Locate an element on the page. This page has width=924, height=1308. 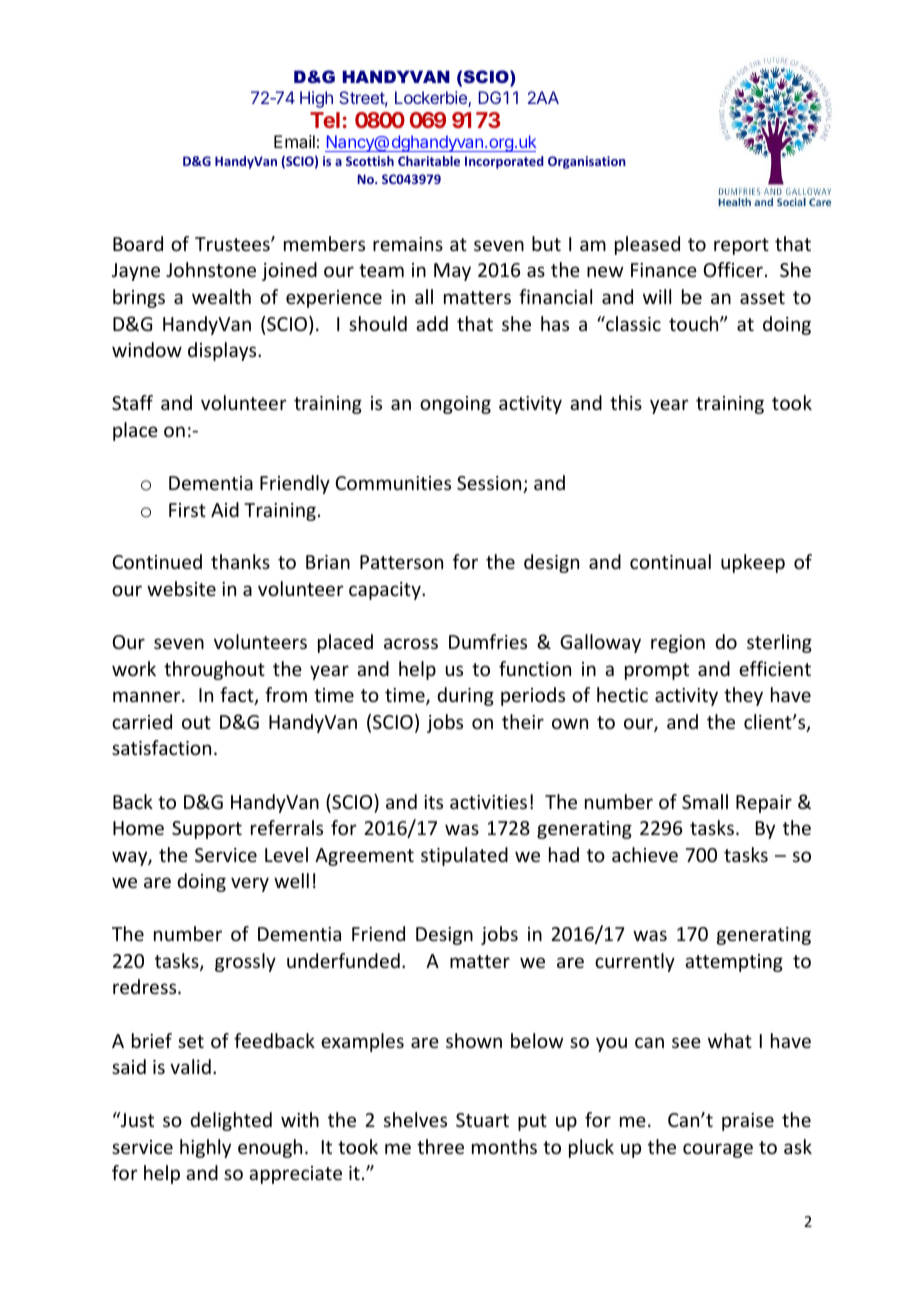
Small is located at coordinates (705, 801).
